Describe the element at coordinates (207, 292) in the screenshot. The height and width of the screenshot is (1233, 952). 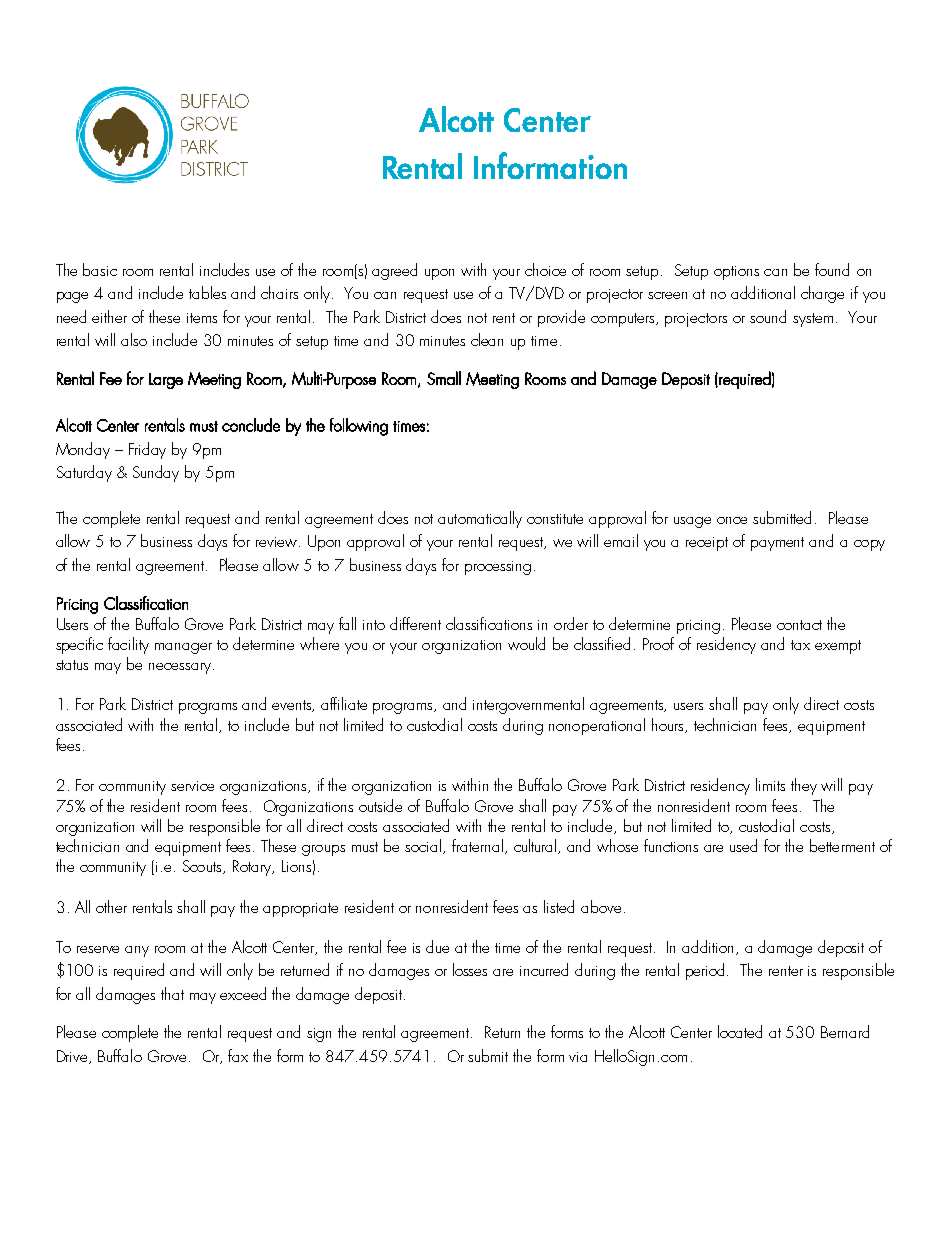
I see `tables` at that location.
